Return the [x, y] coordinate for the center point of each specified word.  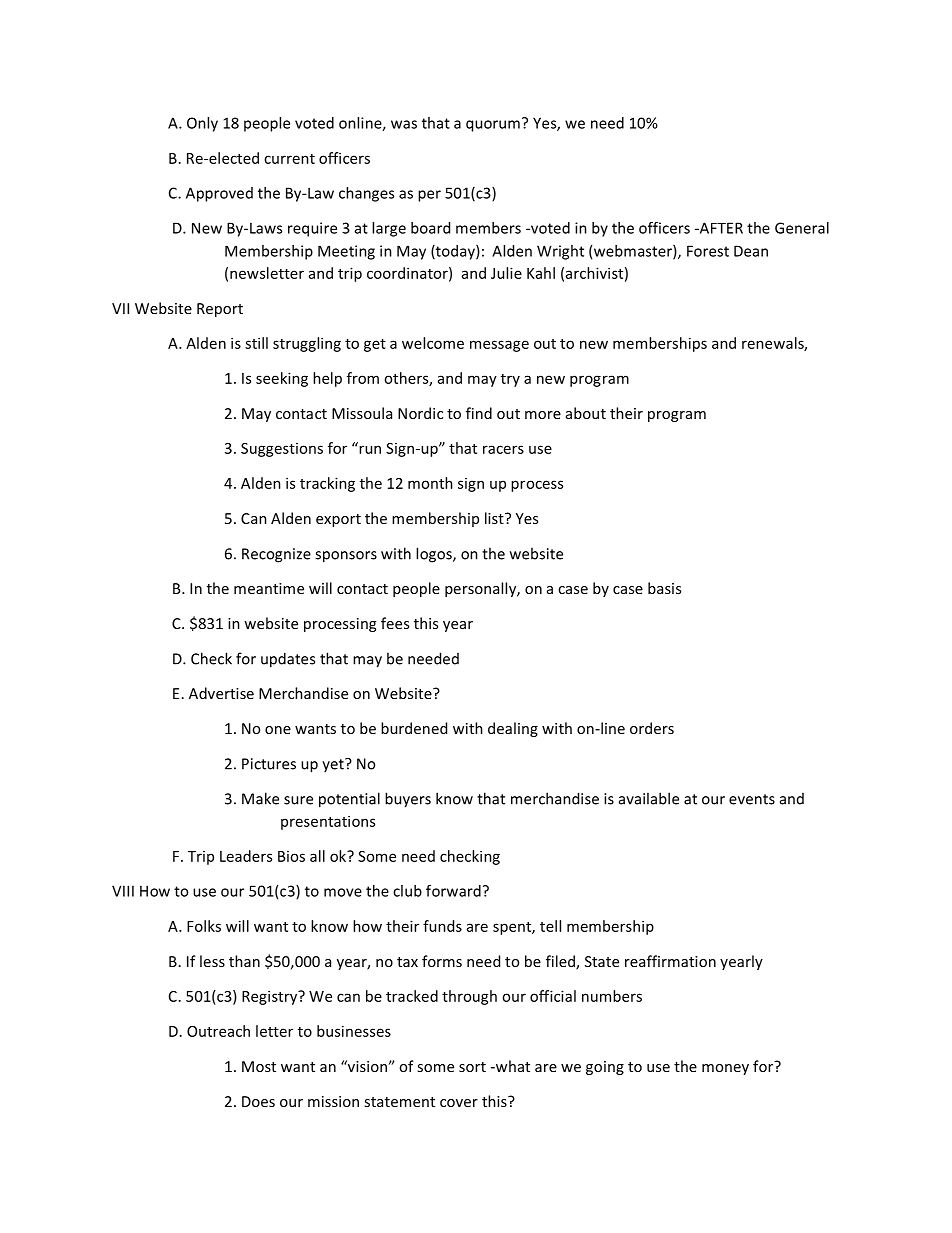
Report [220, 310]
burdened [414, 728]
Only [202, 124]
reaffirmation [670, 961]
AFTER [720, 228]
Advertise [221, 693]
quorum [493, 126]
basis [664, 588]
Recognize [276, 555]
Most [259, 1066]
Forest [708, 251]
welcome [433, 343]
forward [453, 891]
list [495, 518]
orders [652, 728]
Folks [204, 926]
